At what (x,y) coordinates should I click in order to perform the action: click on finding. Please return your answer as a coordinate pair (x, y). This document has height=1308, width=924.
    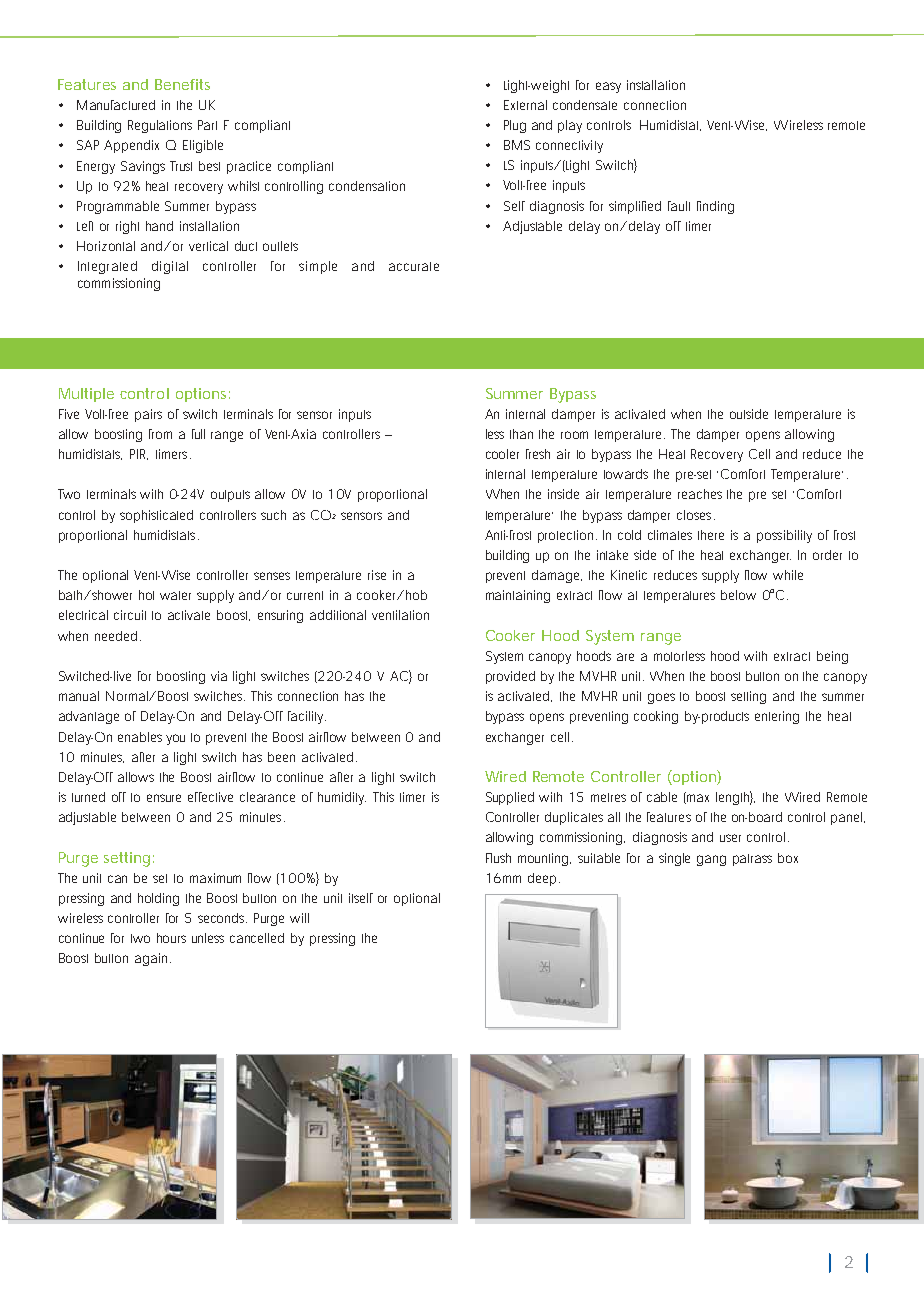
    Looking at the image, I should click on (715, 207).
